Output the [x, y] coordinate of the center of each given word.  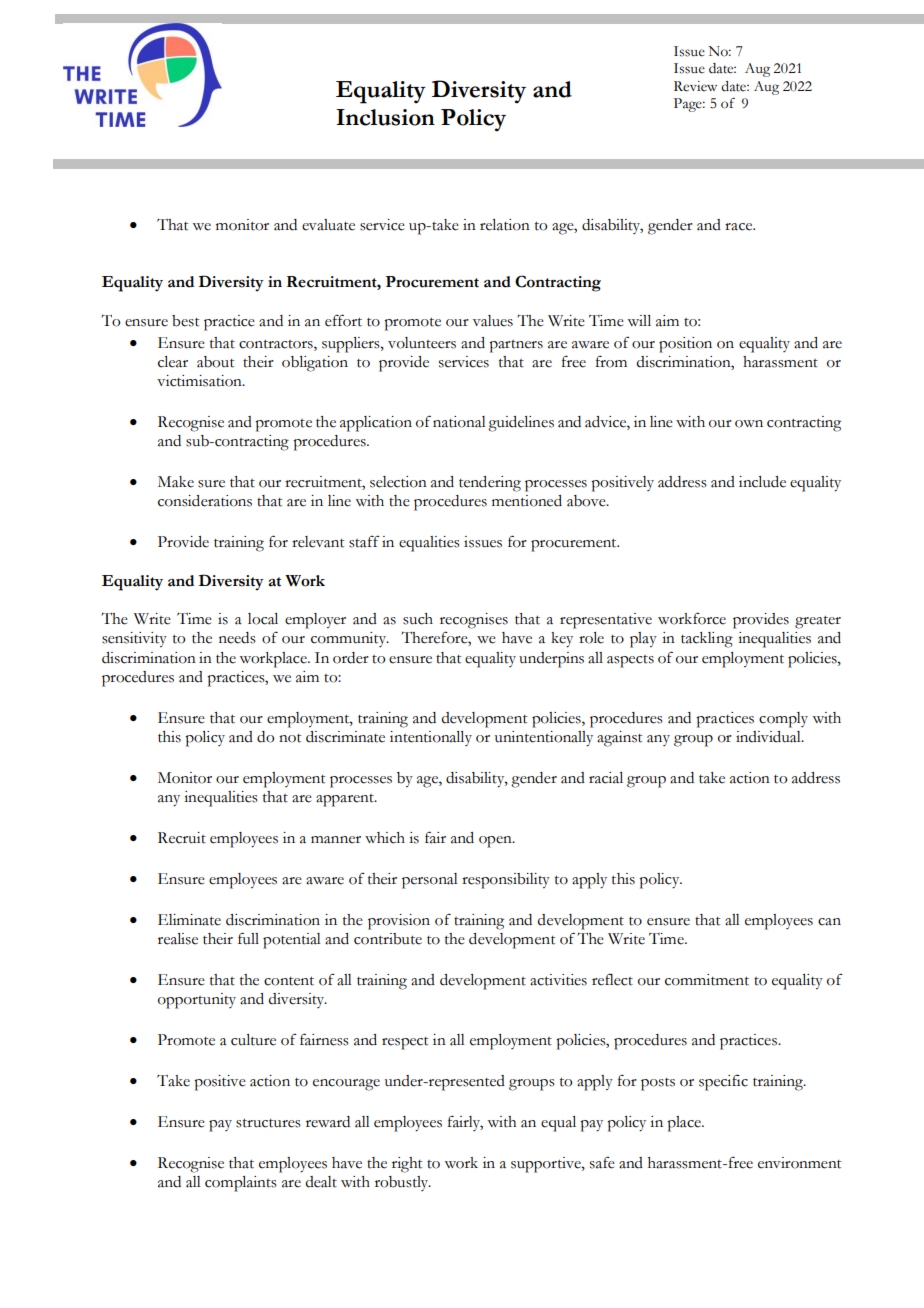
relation [505, 225]
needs [237, 638]
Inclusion [385, 117]
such [418, 619]
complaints [241, 1184]
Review [695, 86]
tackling [707, 640]
